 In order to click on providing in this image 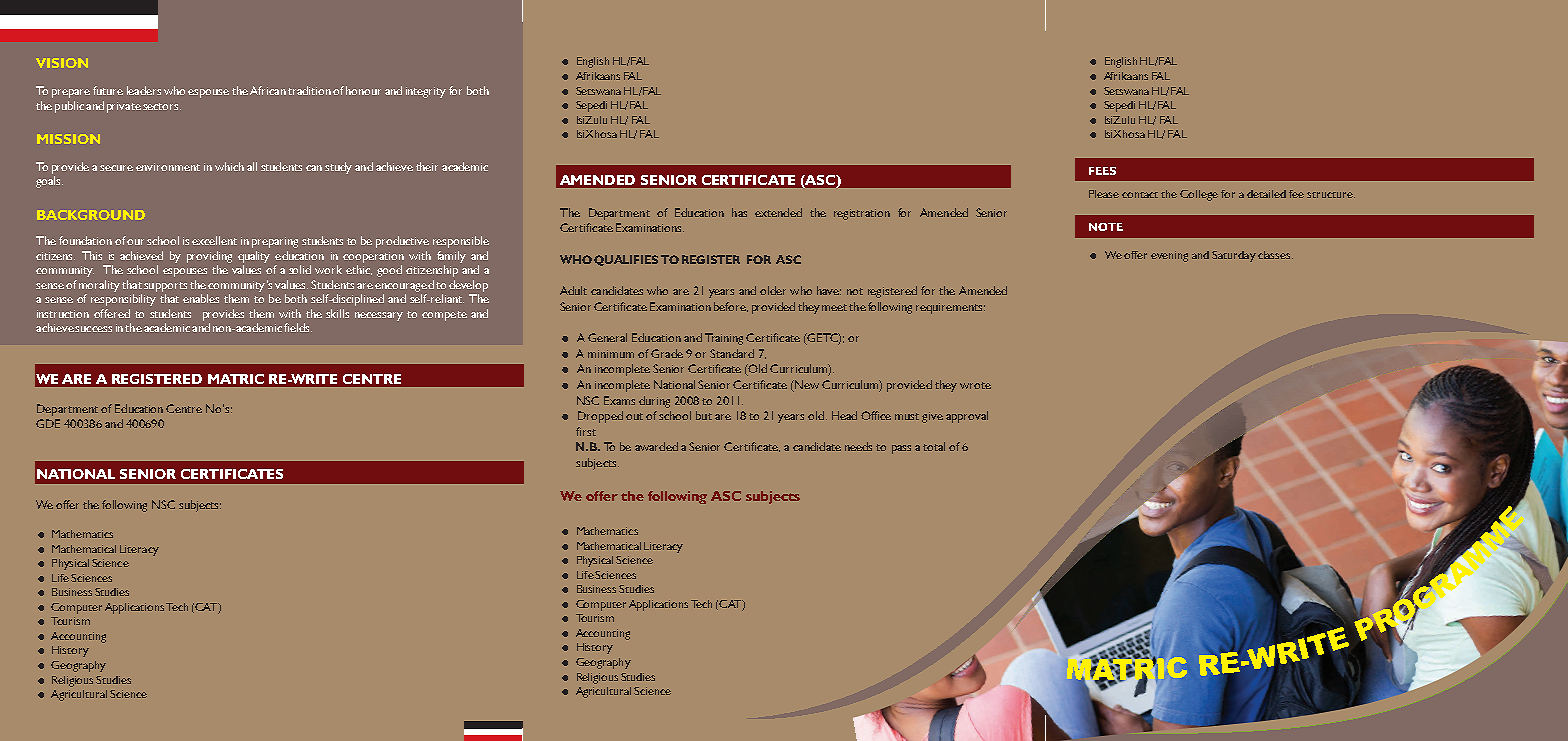, I will do `click(209, 257)`.
